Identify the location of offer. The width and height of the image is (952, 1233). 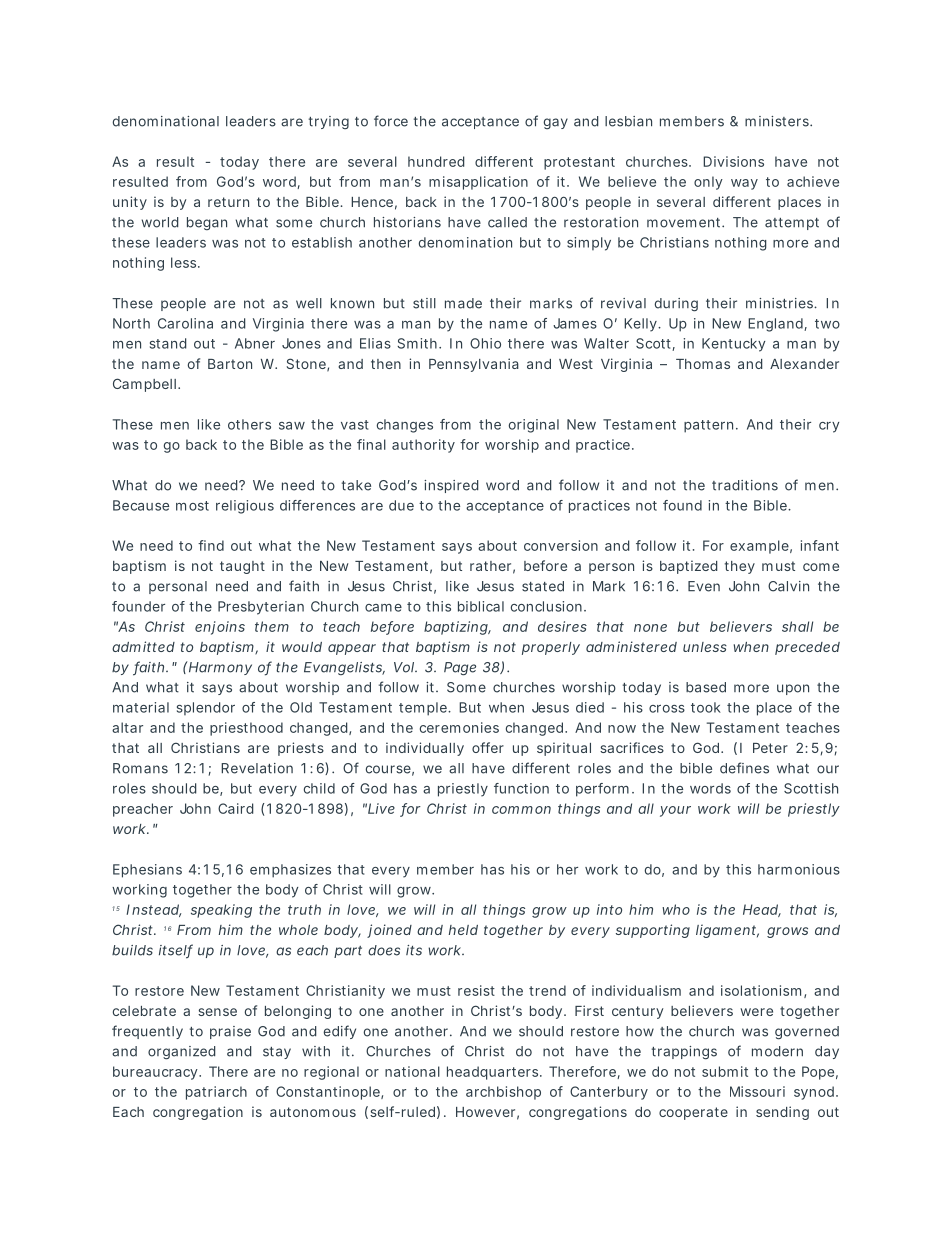
(488, 747).
